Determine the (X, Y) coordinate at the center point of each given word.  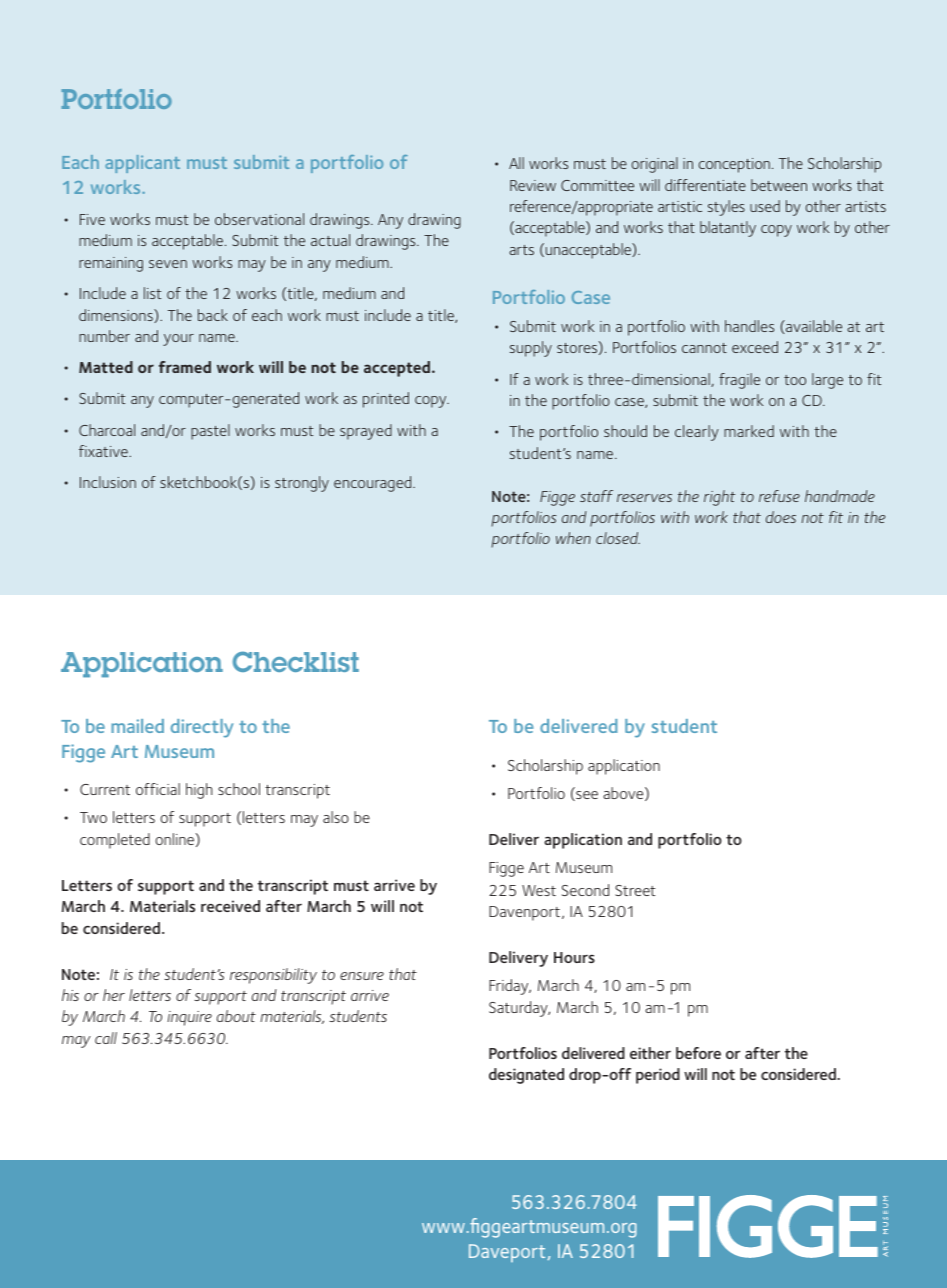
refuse (779, 496)
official (158, 789)
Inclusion (108, 482)
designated (526, 1076)
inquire (189, 1018)
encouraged (374, 484)
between (779, 185)
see (586, 796)
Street (635, 890)
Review (533, 185)
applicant (142, 164)
